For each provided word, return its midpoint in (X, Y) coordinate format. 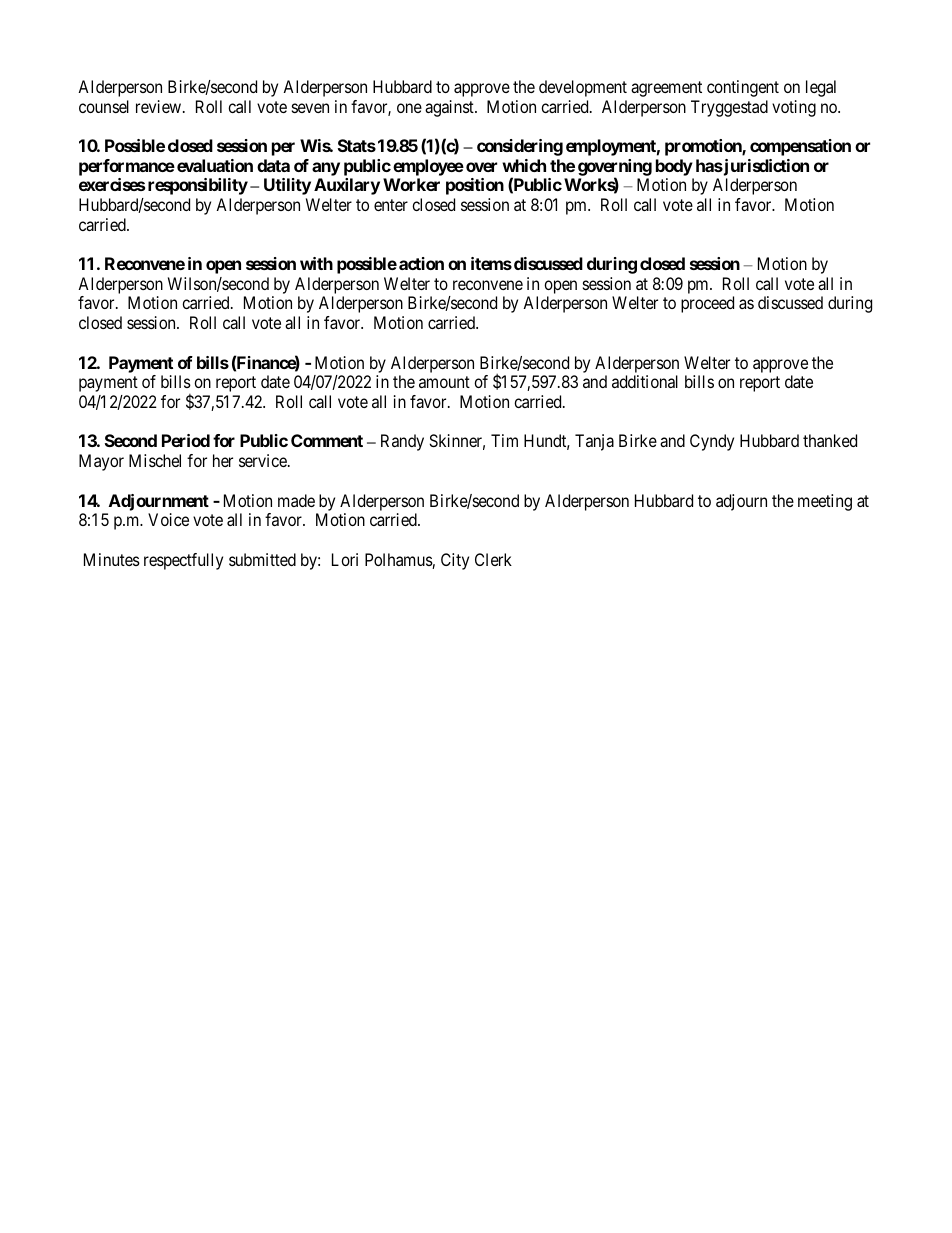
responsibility (198, 186)
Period (186, 440)
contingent (743, 88)
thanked (830, 440)
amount (444, 382)
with (316, 263)
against (450, 108)
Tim (504, 440)
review (160, 106)
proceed (707, 304)
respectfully (183, 561)
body (674, 167)
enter (391, 205)
